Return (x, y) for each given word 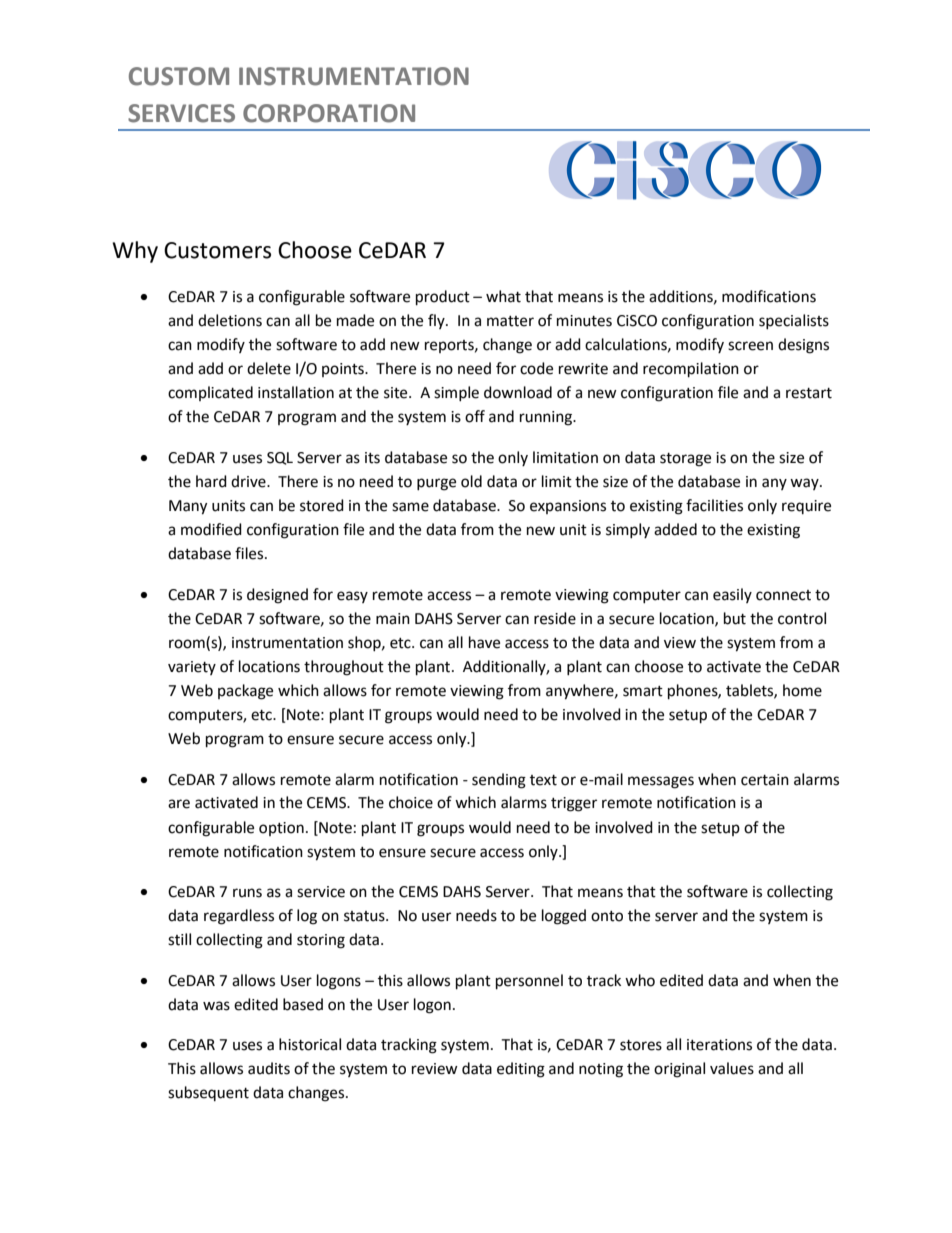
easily (732, 595)
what (503, 296)
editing (521, 1070)
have (484, 642)
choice (411, 802)
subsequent (208, 1093)
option (281, 829)
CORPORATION (329, 113)
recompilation (691, 370)
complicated (210, 393)
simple (456, 393)
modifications (769, 296)
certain (765, 780)
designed (277, 596)
